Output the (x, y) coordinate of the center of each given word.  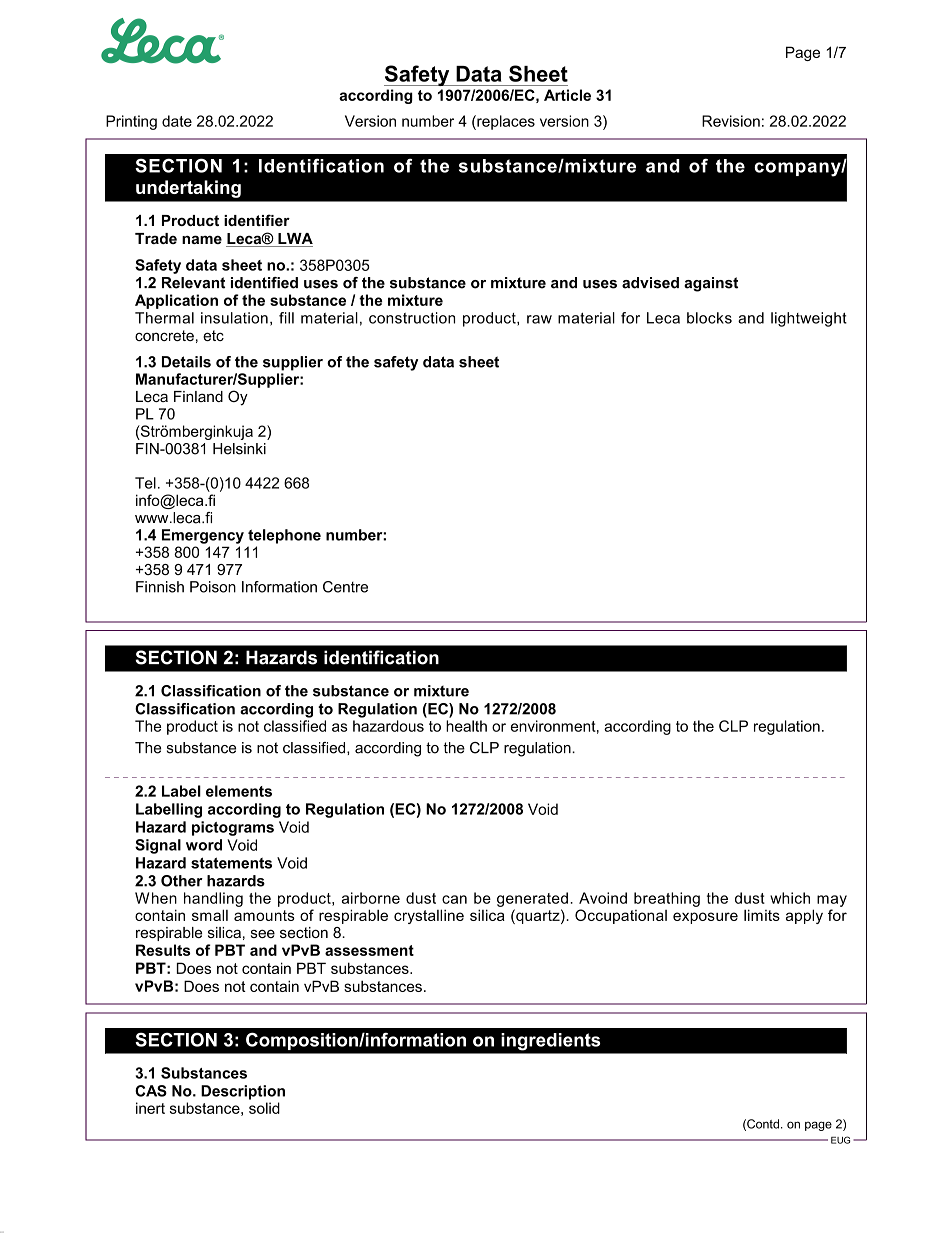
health (466, 726)
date (177, 121)
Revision (731, 121)
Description (243, 1092)
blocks (709, 318)
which (790, 898)
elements (239, 791)
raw (539, 319)
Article (567, 95)
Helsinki (239, 449)
